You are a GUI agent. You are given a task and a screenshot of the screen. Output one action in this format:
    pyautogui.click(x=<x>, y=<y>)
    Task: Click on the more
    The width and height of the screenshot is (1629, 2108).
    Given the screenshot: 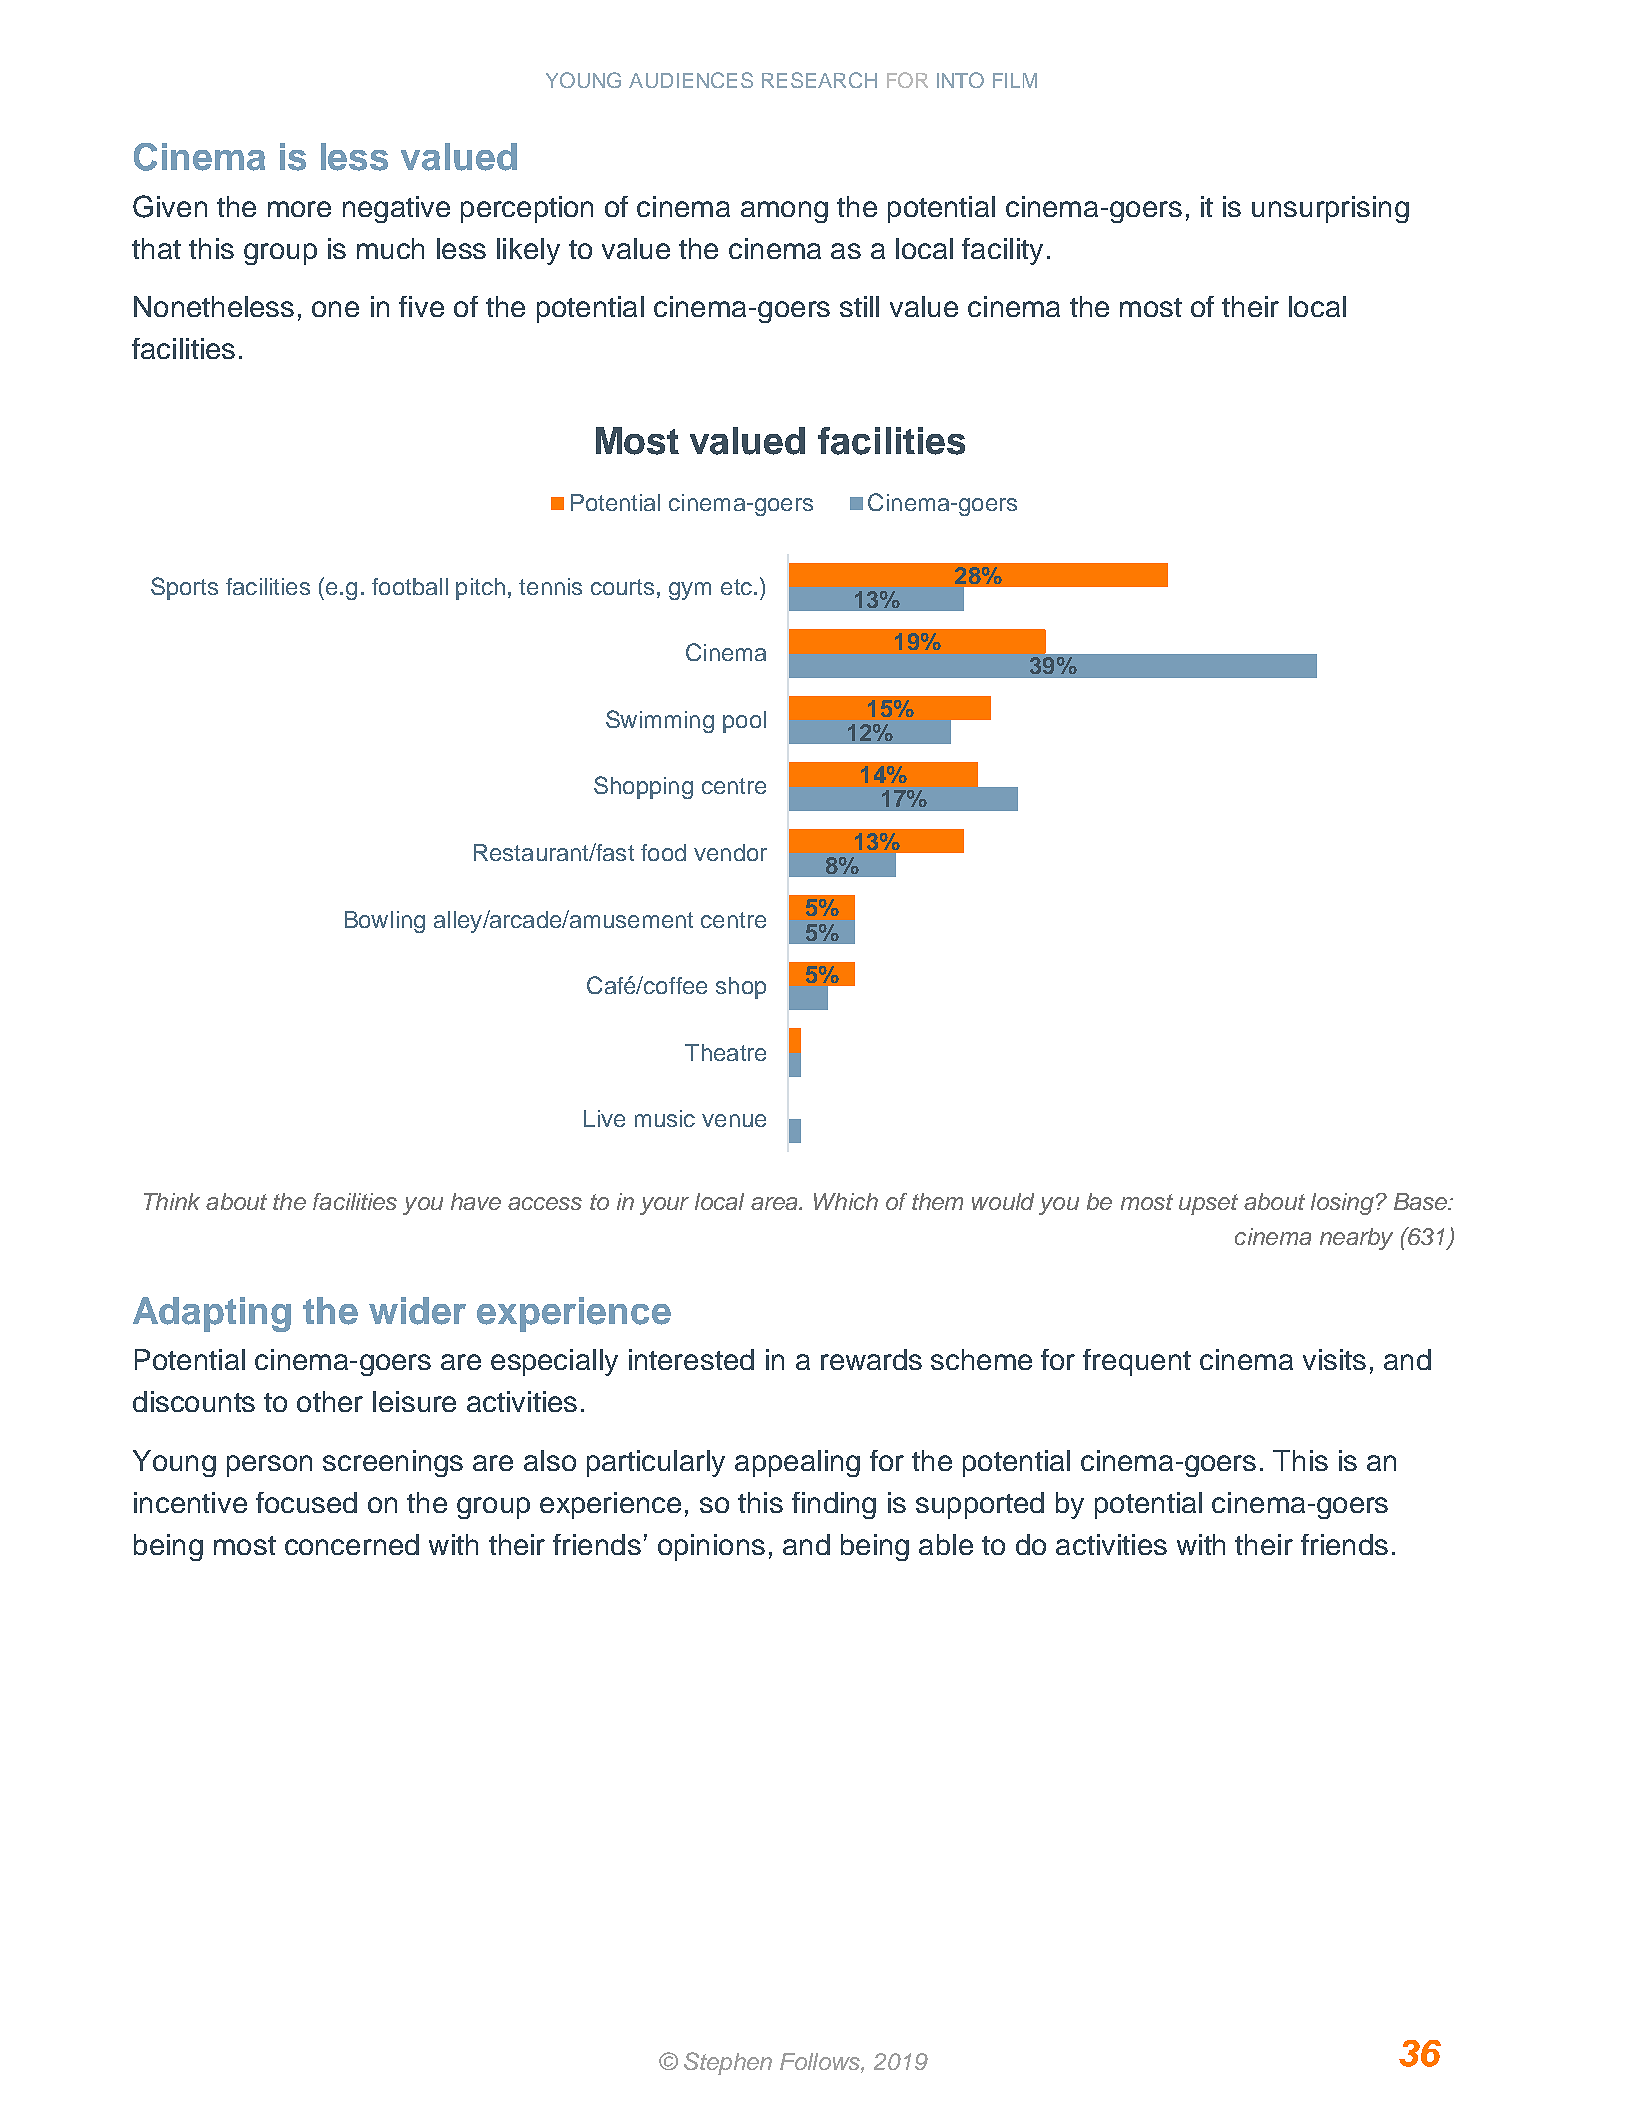 What is the action you would take?
    pyautogui.click(x=299, y=209)
